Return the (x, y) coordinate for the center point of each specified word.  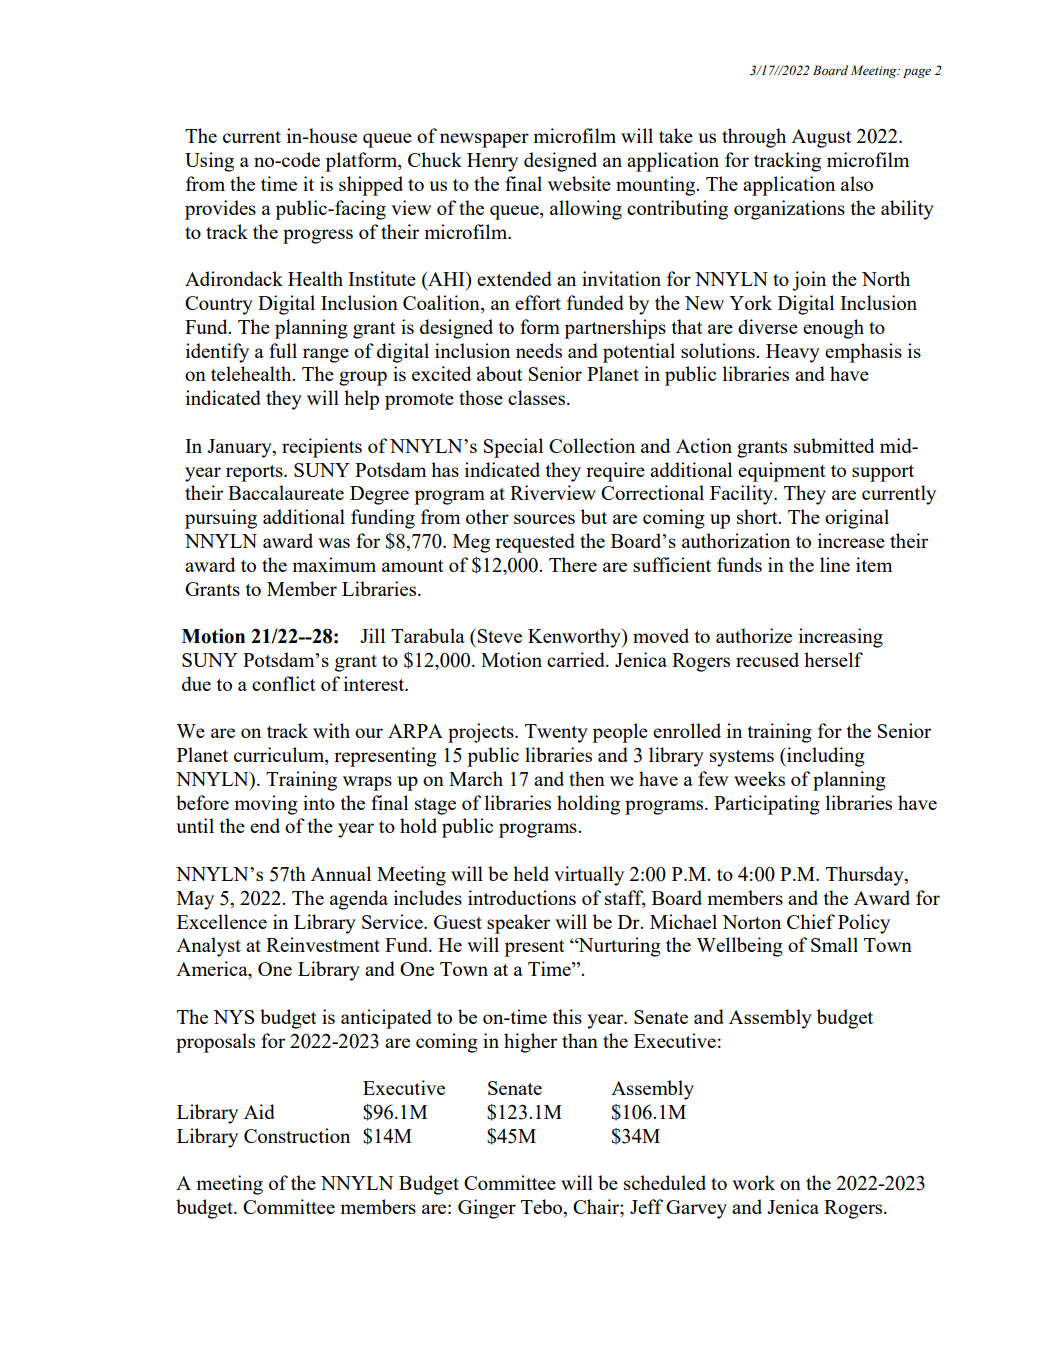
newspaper (484, 140)
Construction (297, 1135)
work (753, 1182)
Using (209, 162)
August (821, 138)
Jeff (646, 1206)
